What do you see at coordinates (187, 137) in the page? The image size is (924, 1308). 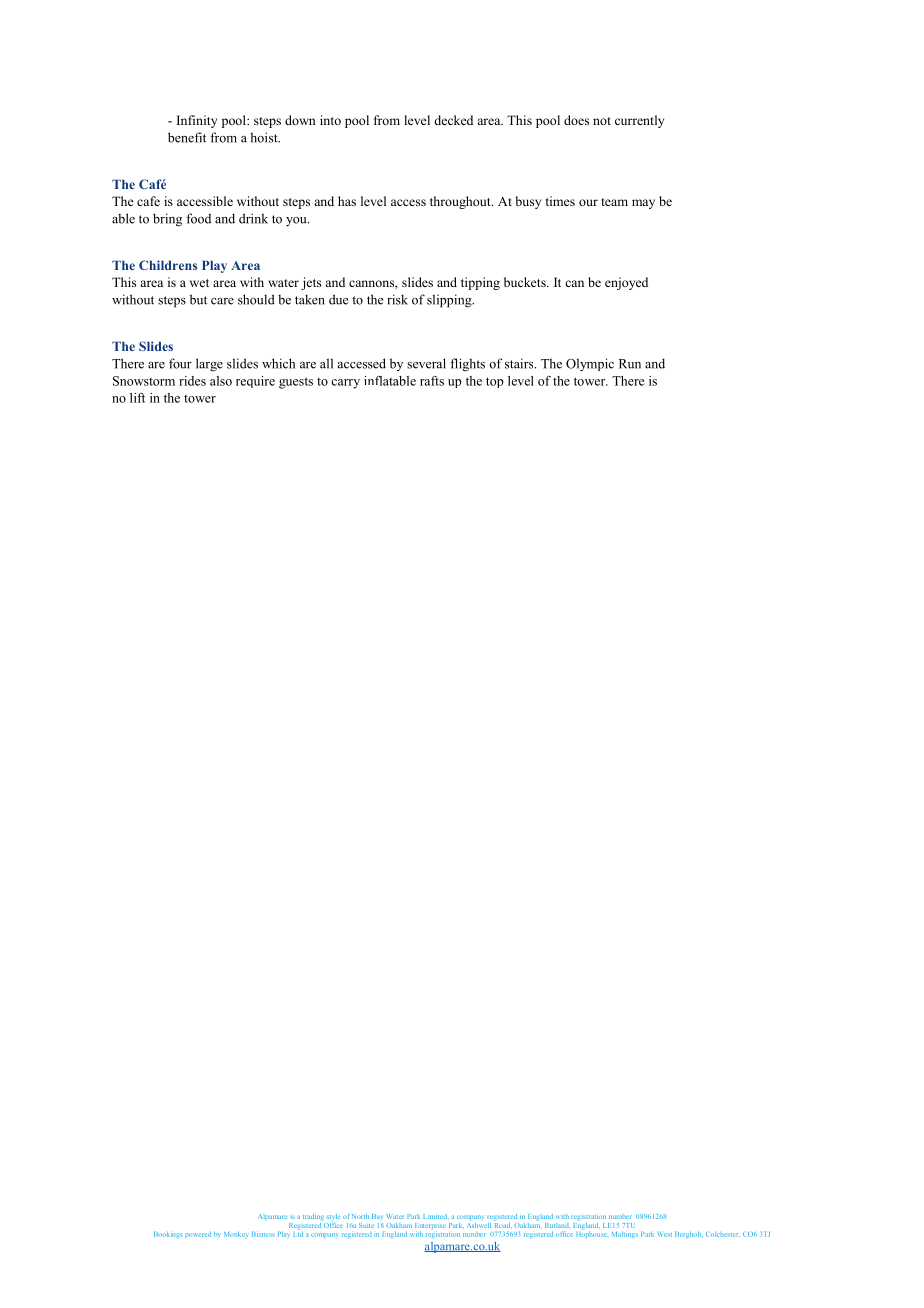 I see `benefit` at bounding box center [187, 137].
